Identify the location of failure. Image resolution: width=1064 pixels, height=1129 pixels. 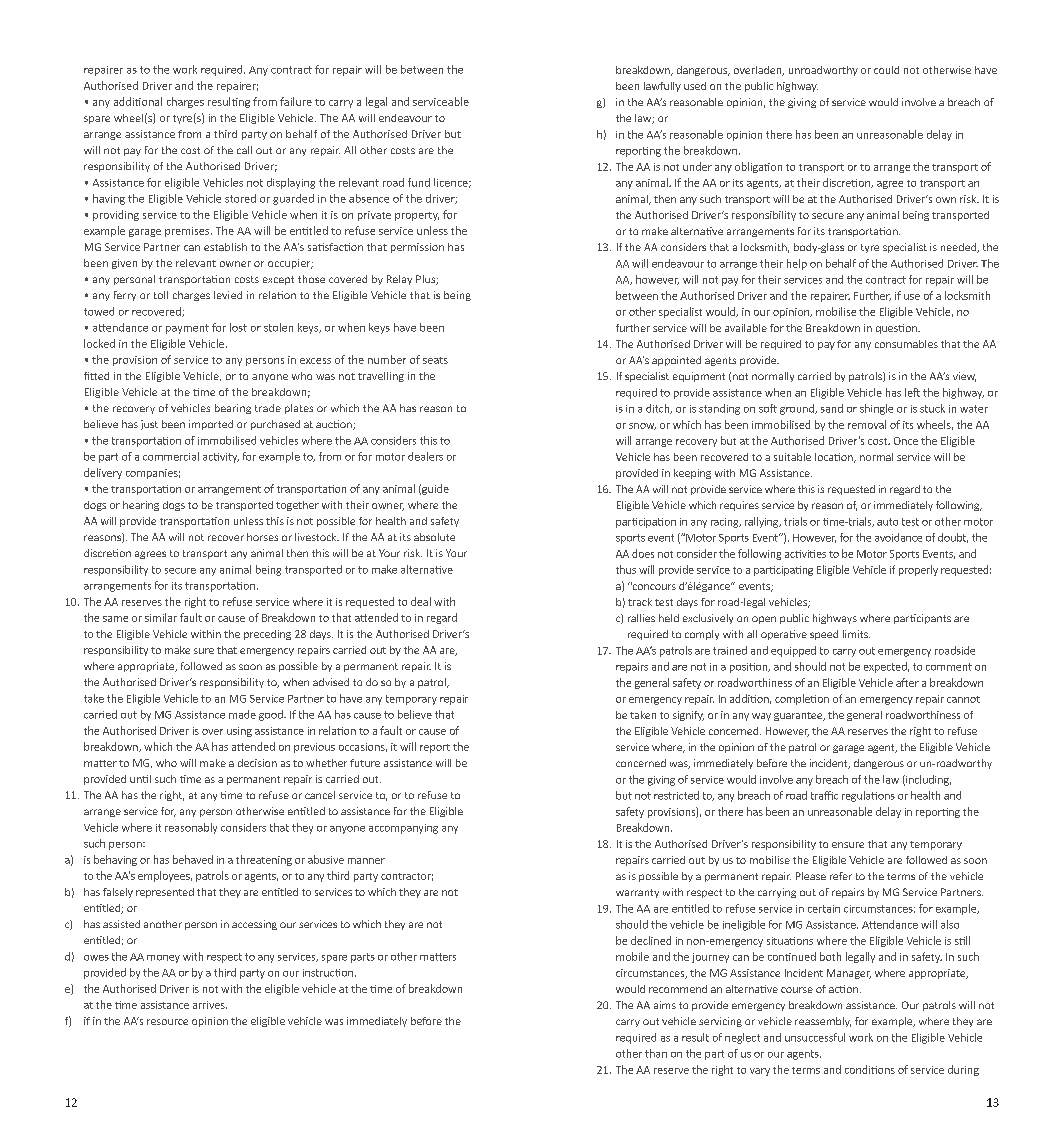
(296, 101).
